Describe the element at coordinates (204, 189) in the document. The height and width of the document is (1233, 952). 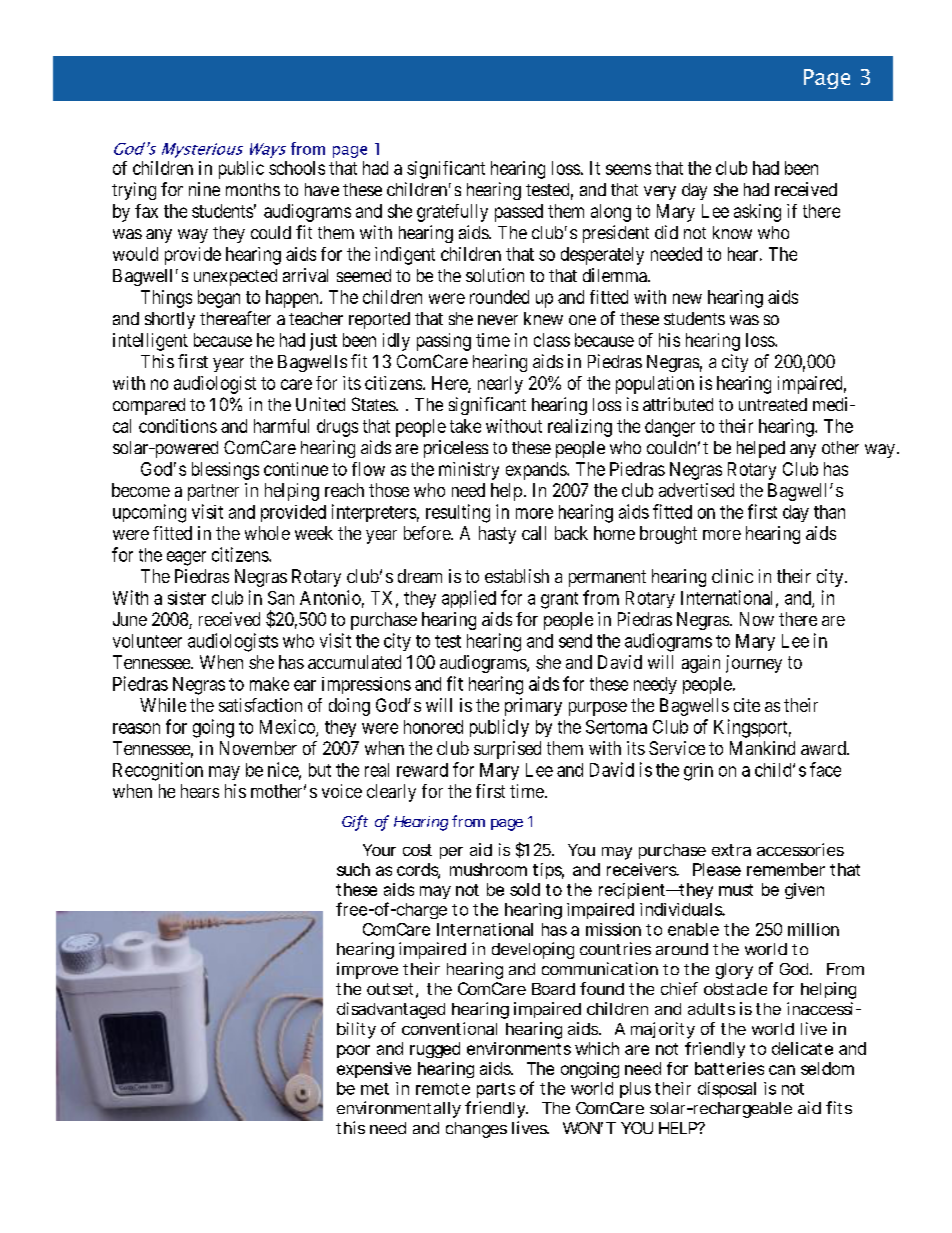
I see `nine` at that location.
